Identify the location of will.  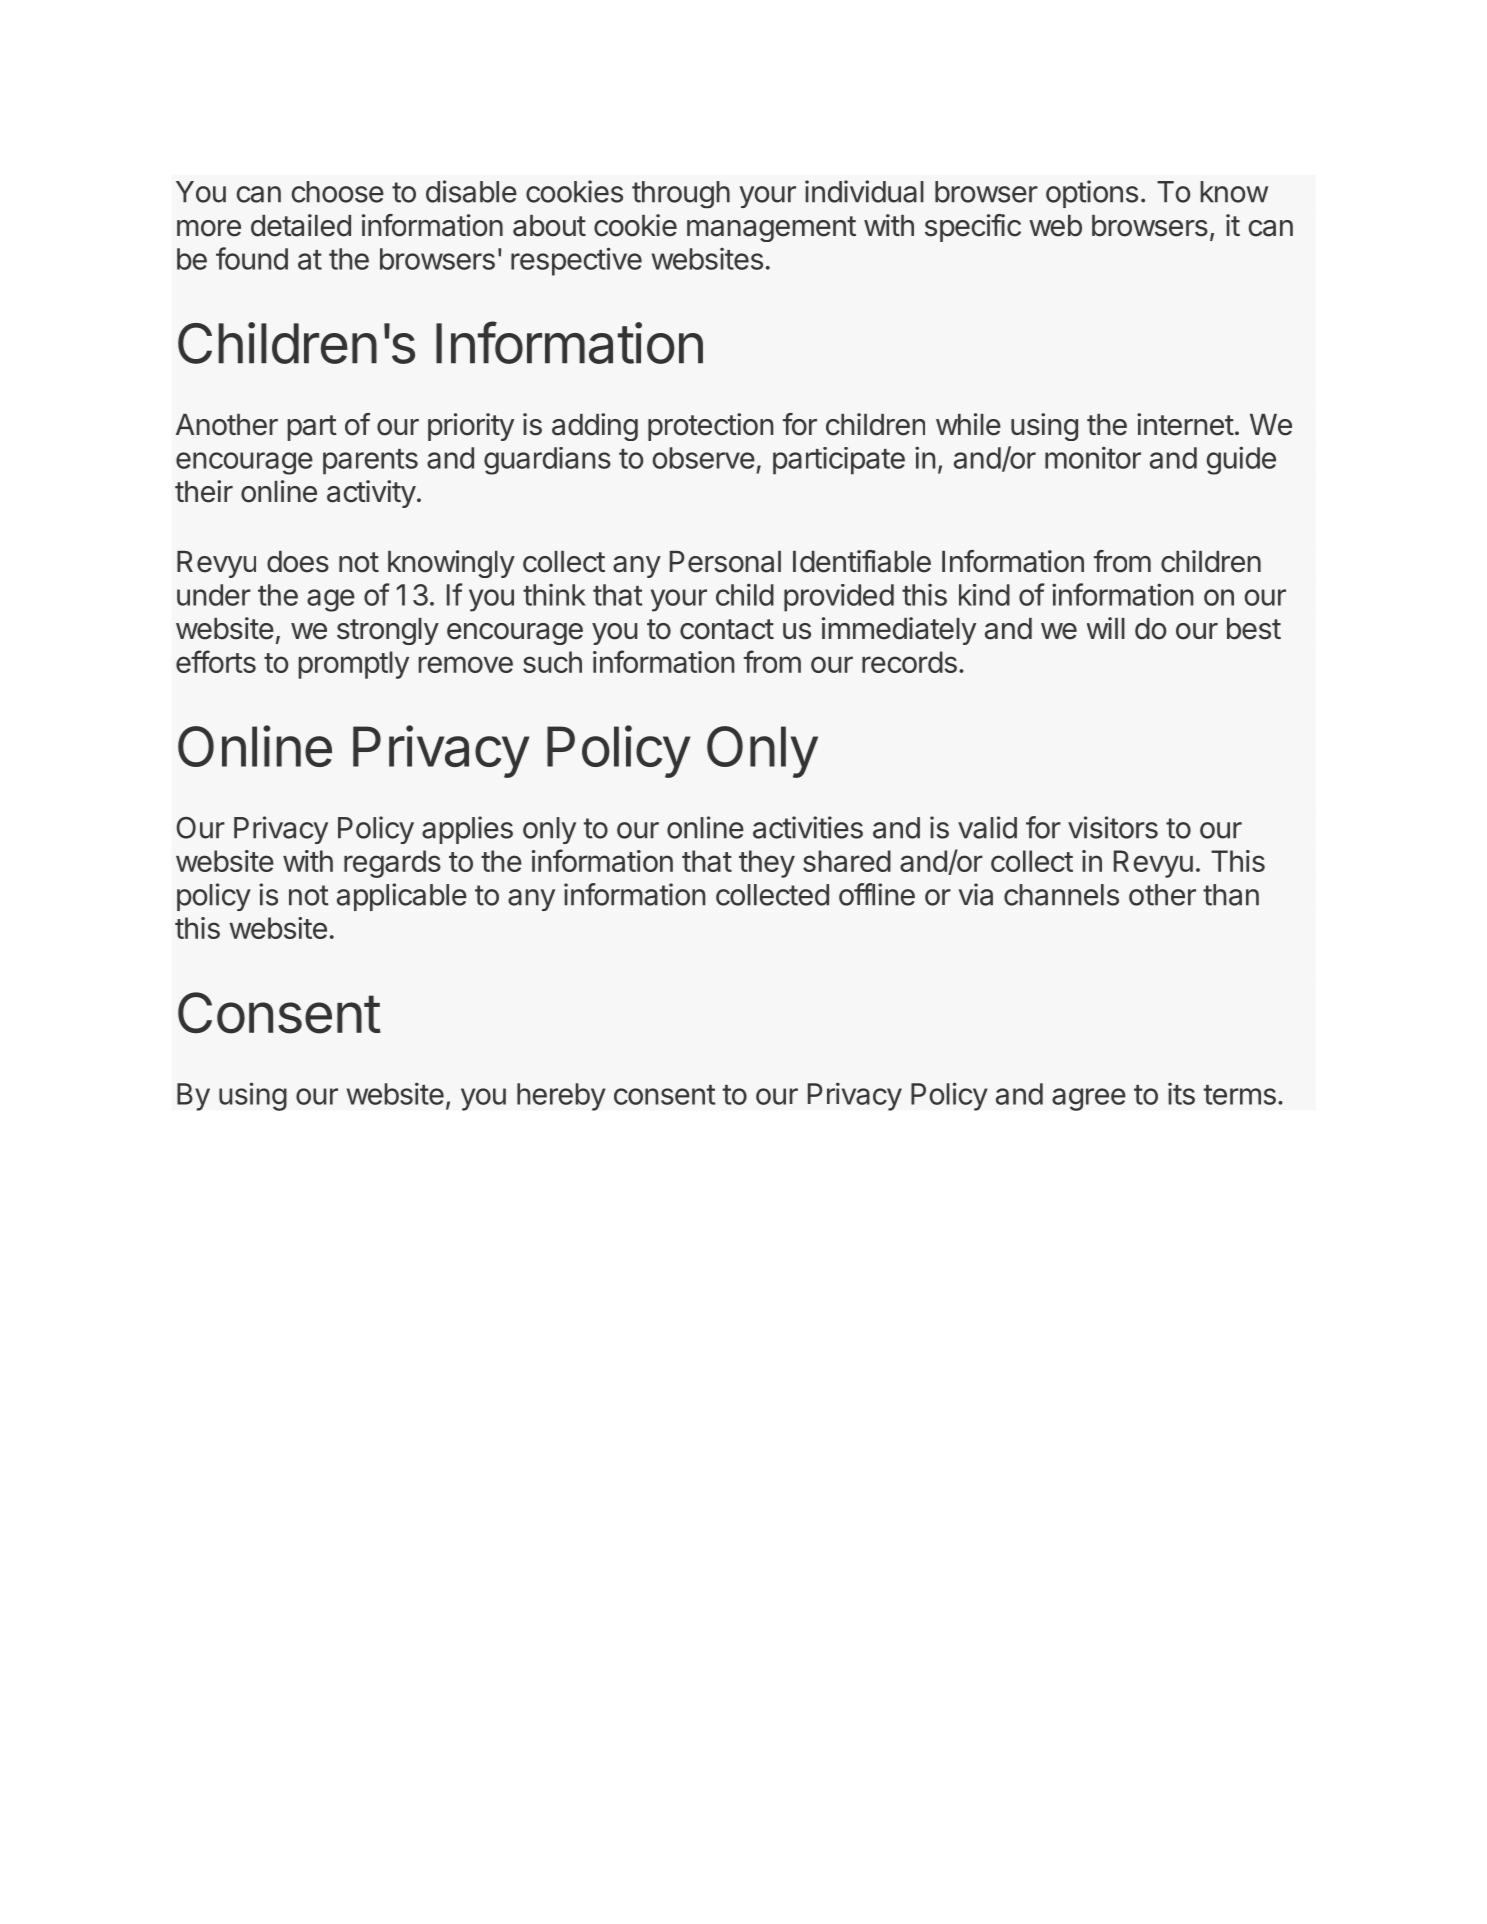
(1106, 628).
